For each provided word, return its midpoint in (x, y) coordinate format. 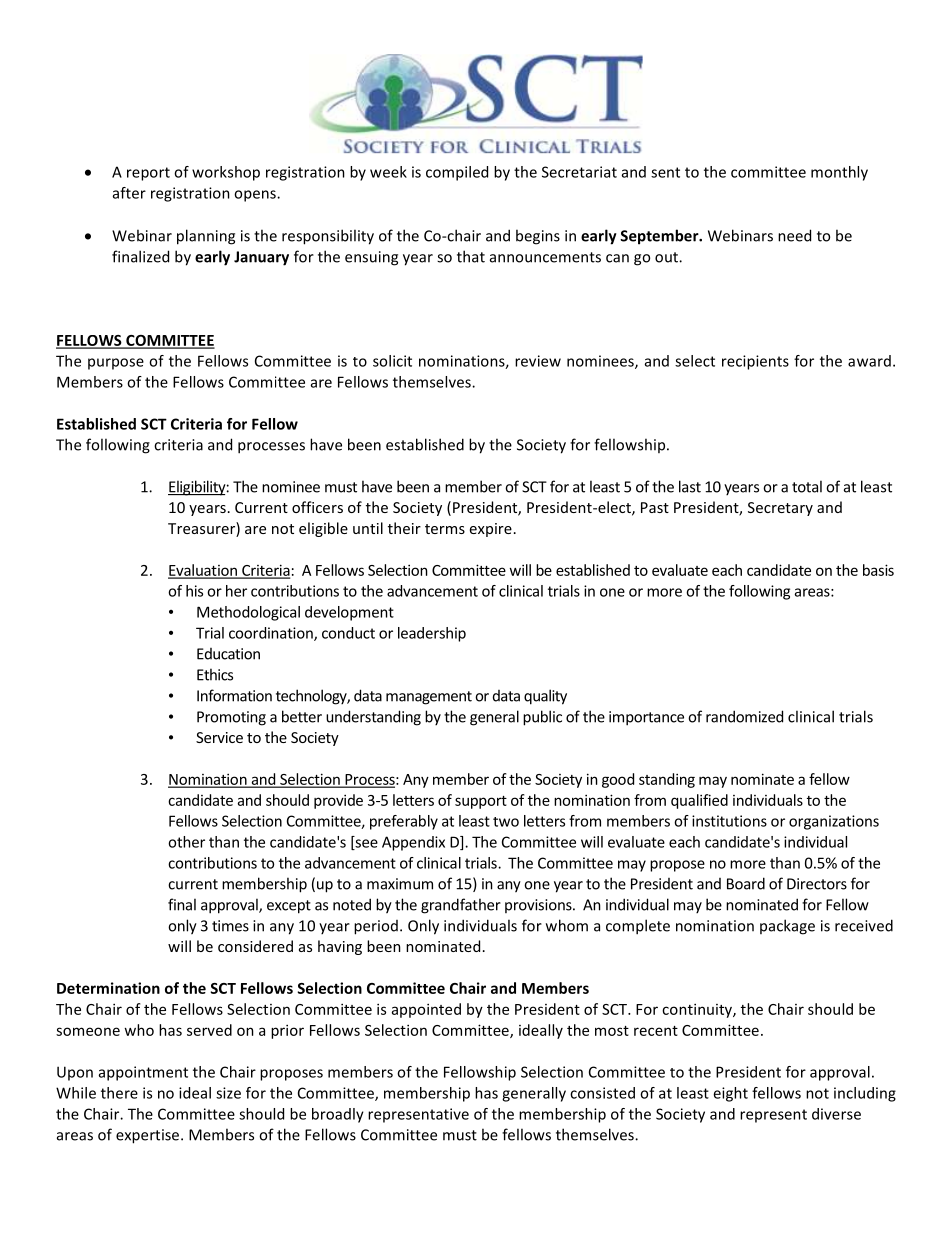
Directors (817, 884)
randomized (744, 716)
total (807, 486)
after (129, 193)
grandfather (461, 906)
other (186, 842)
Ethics (215, 674)
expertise (149, 1136)
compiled (457, 173)
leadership (432, 634)
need (794, 235)
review (538, 361)
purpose (116, 364)
